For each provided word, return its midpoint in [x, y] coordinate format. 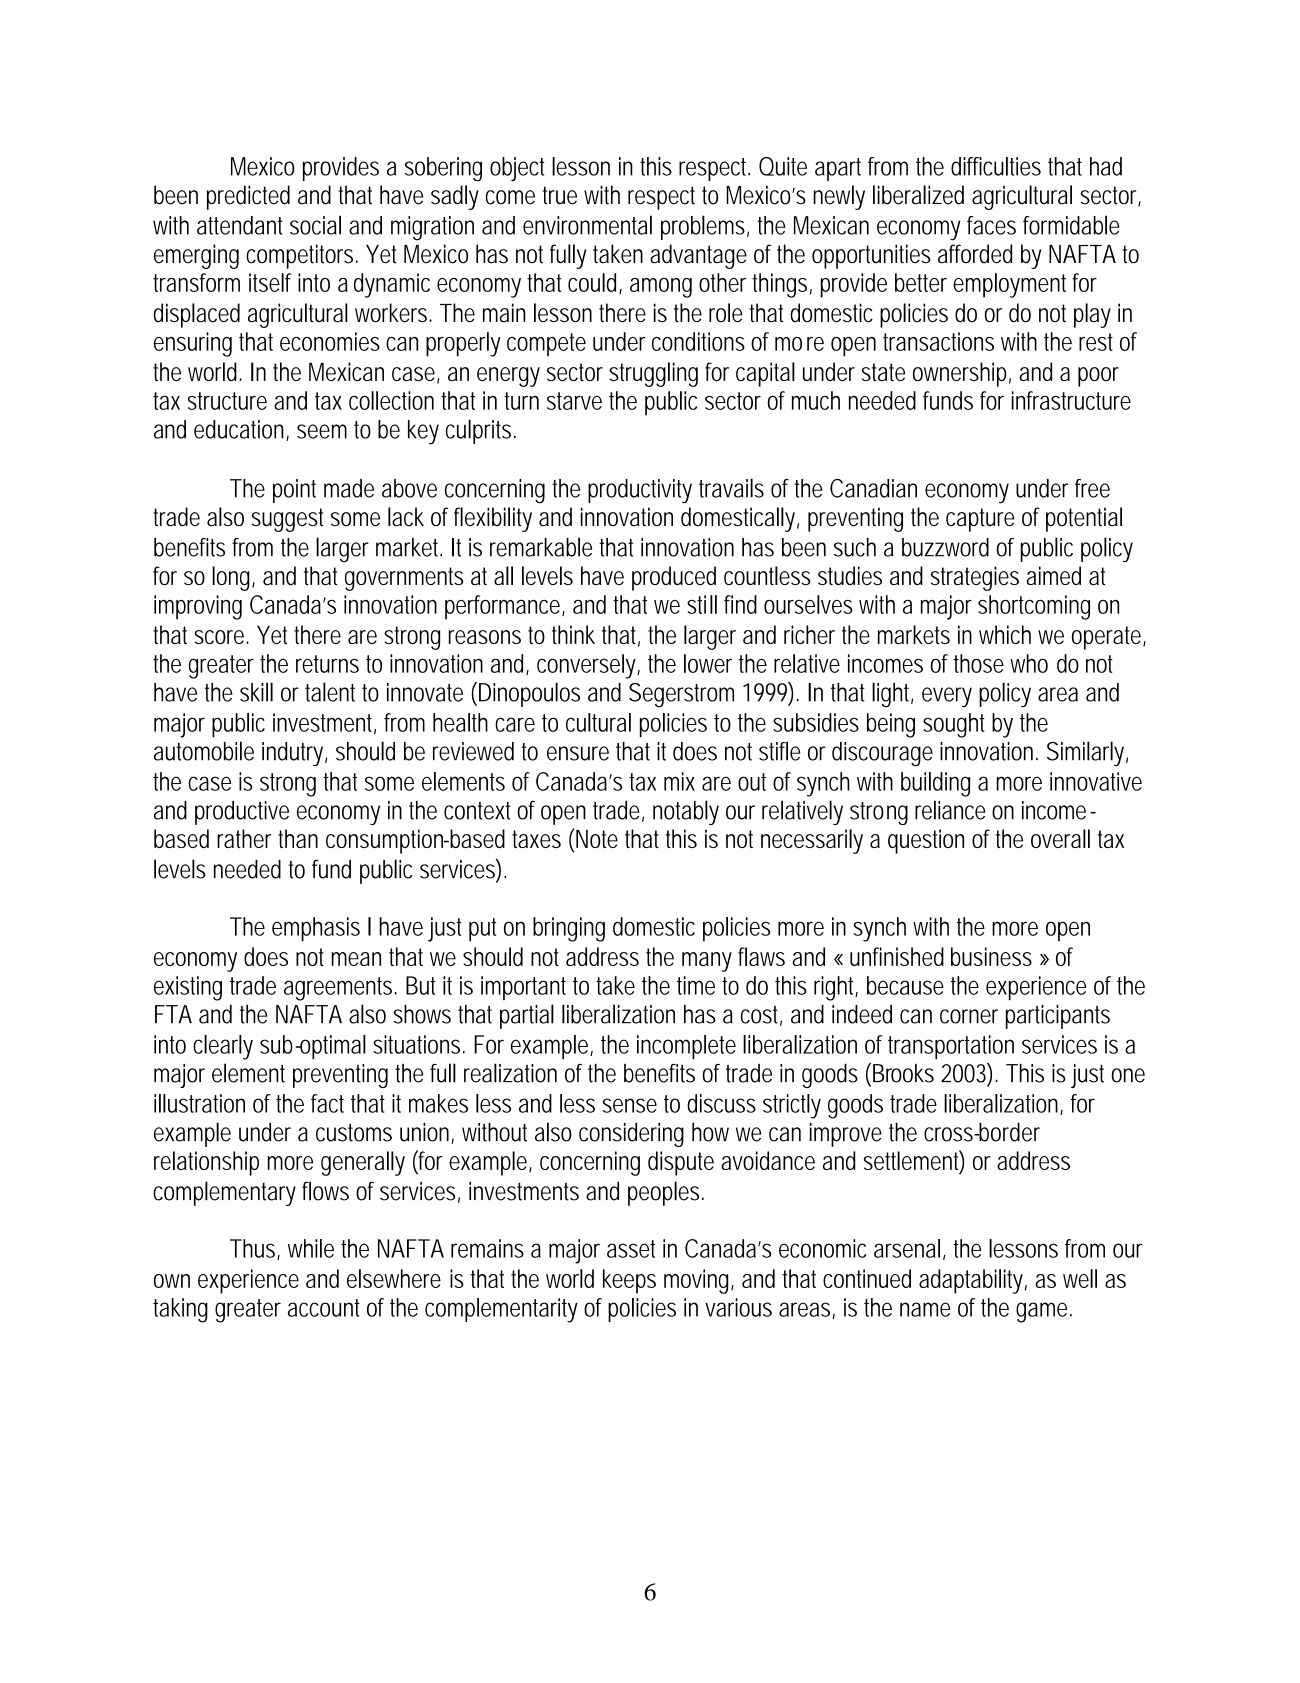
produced [674, 578]
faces [991, 225]
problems [705, 227]
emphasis [316, 929]
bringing [569, 929]
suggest [287, 520]
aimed [1053, 575]
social [315, 225]
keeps [629, 1281]
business [991, 956]
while [311, 1248]
